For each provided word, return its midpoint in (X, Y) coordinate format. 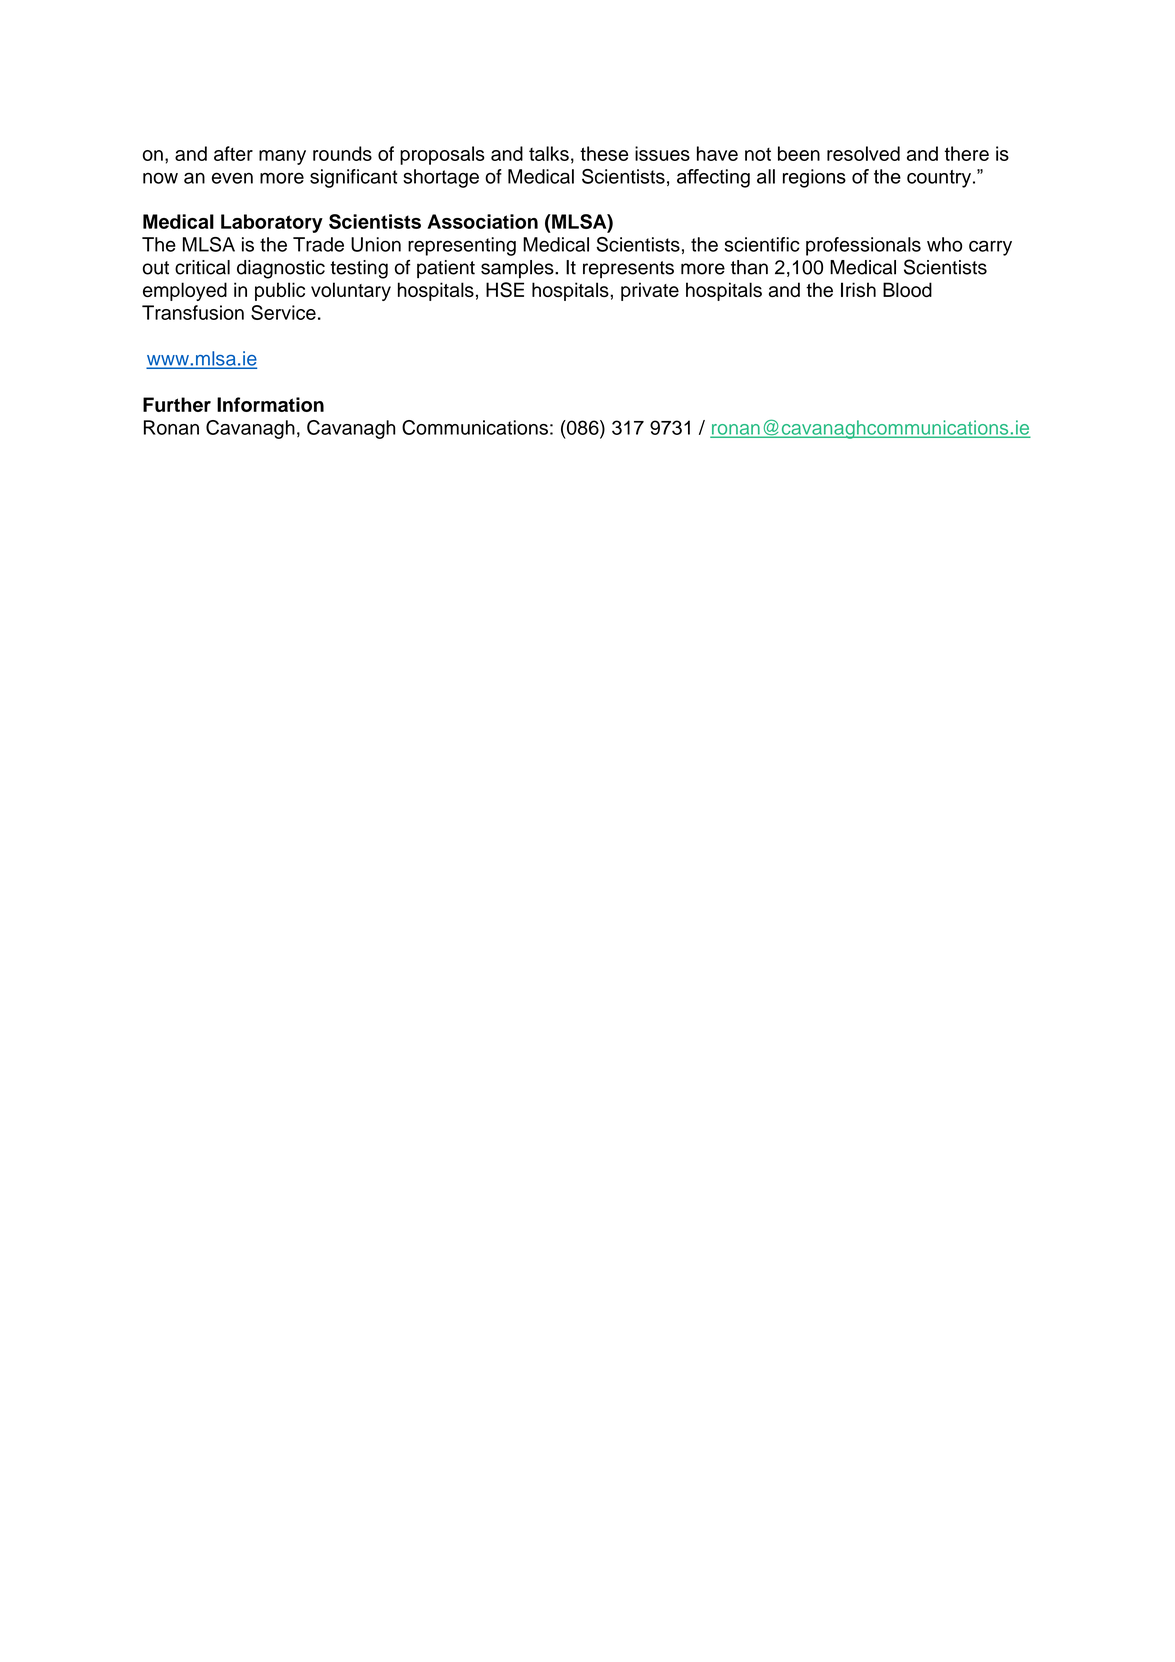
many (282, 157)
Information (270, 404)
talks (549, 153)
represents (628, 270)
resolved (863, 153)
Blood (907, 289)
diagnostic (281, 269)
